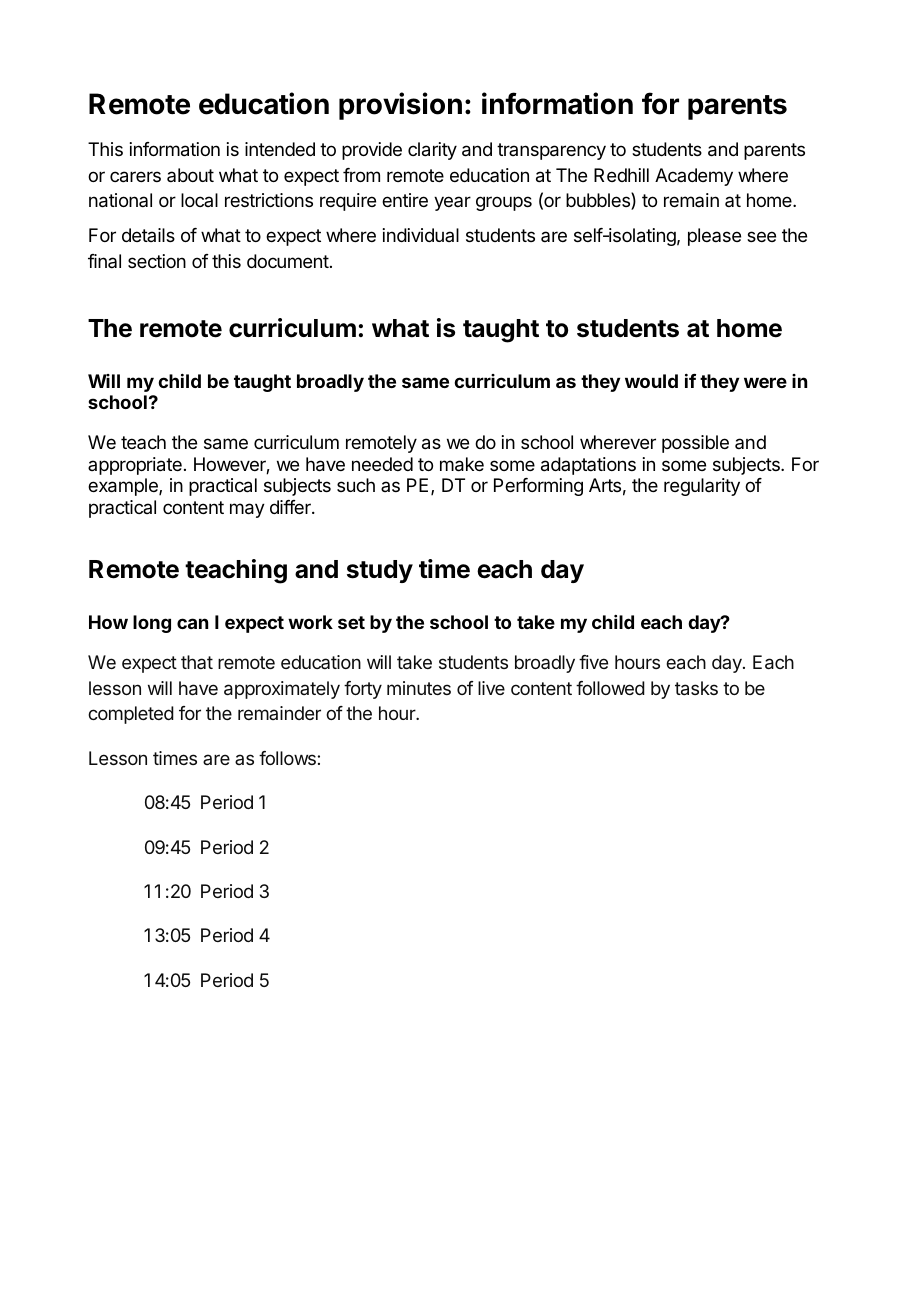 This screenshot has width=924, height=1308. What do you see at coordinates (247, 510) in the screenshot?
I see `may` at bounding box center [247, 510].
